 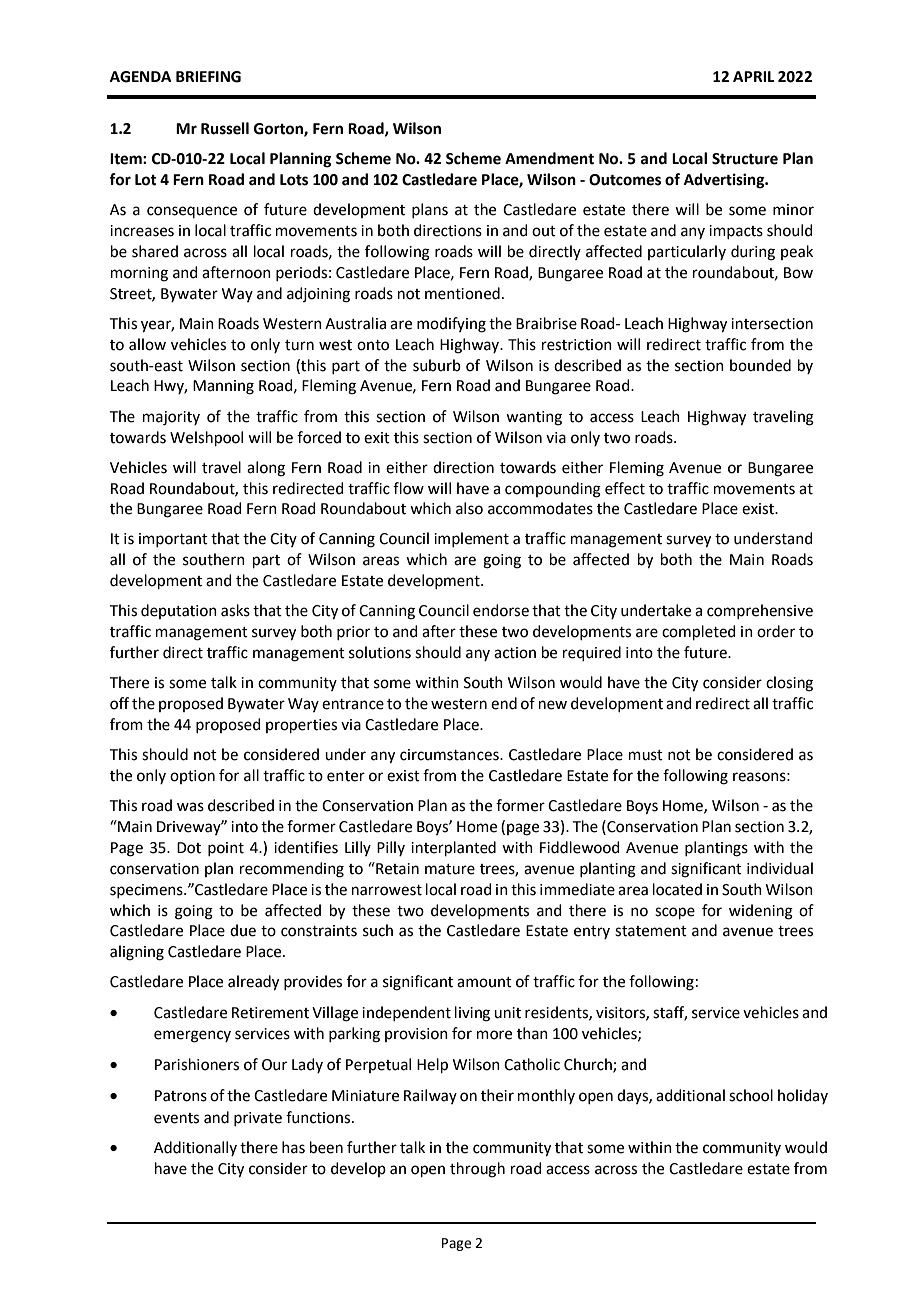 What do you see at coordinates (408, 488) in the screenshot?
I see `flow` at bounding box center [408, 488].
